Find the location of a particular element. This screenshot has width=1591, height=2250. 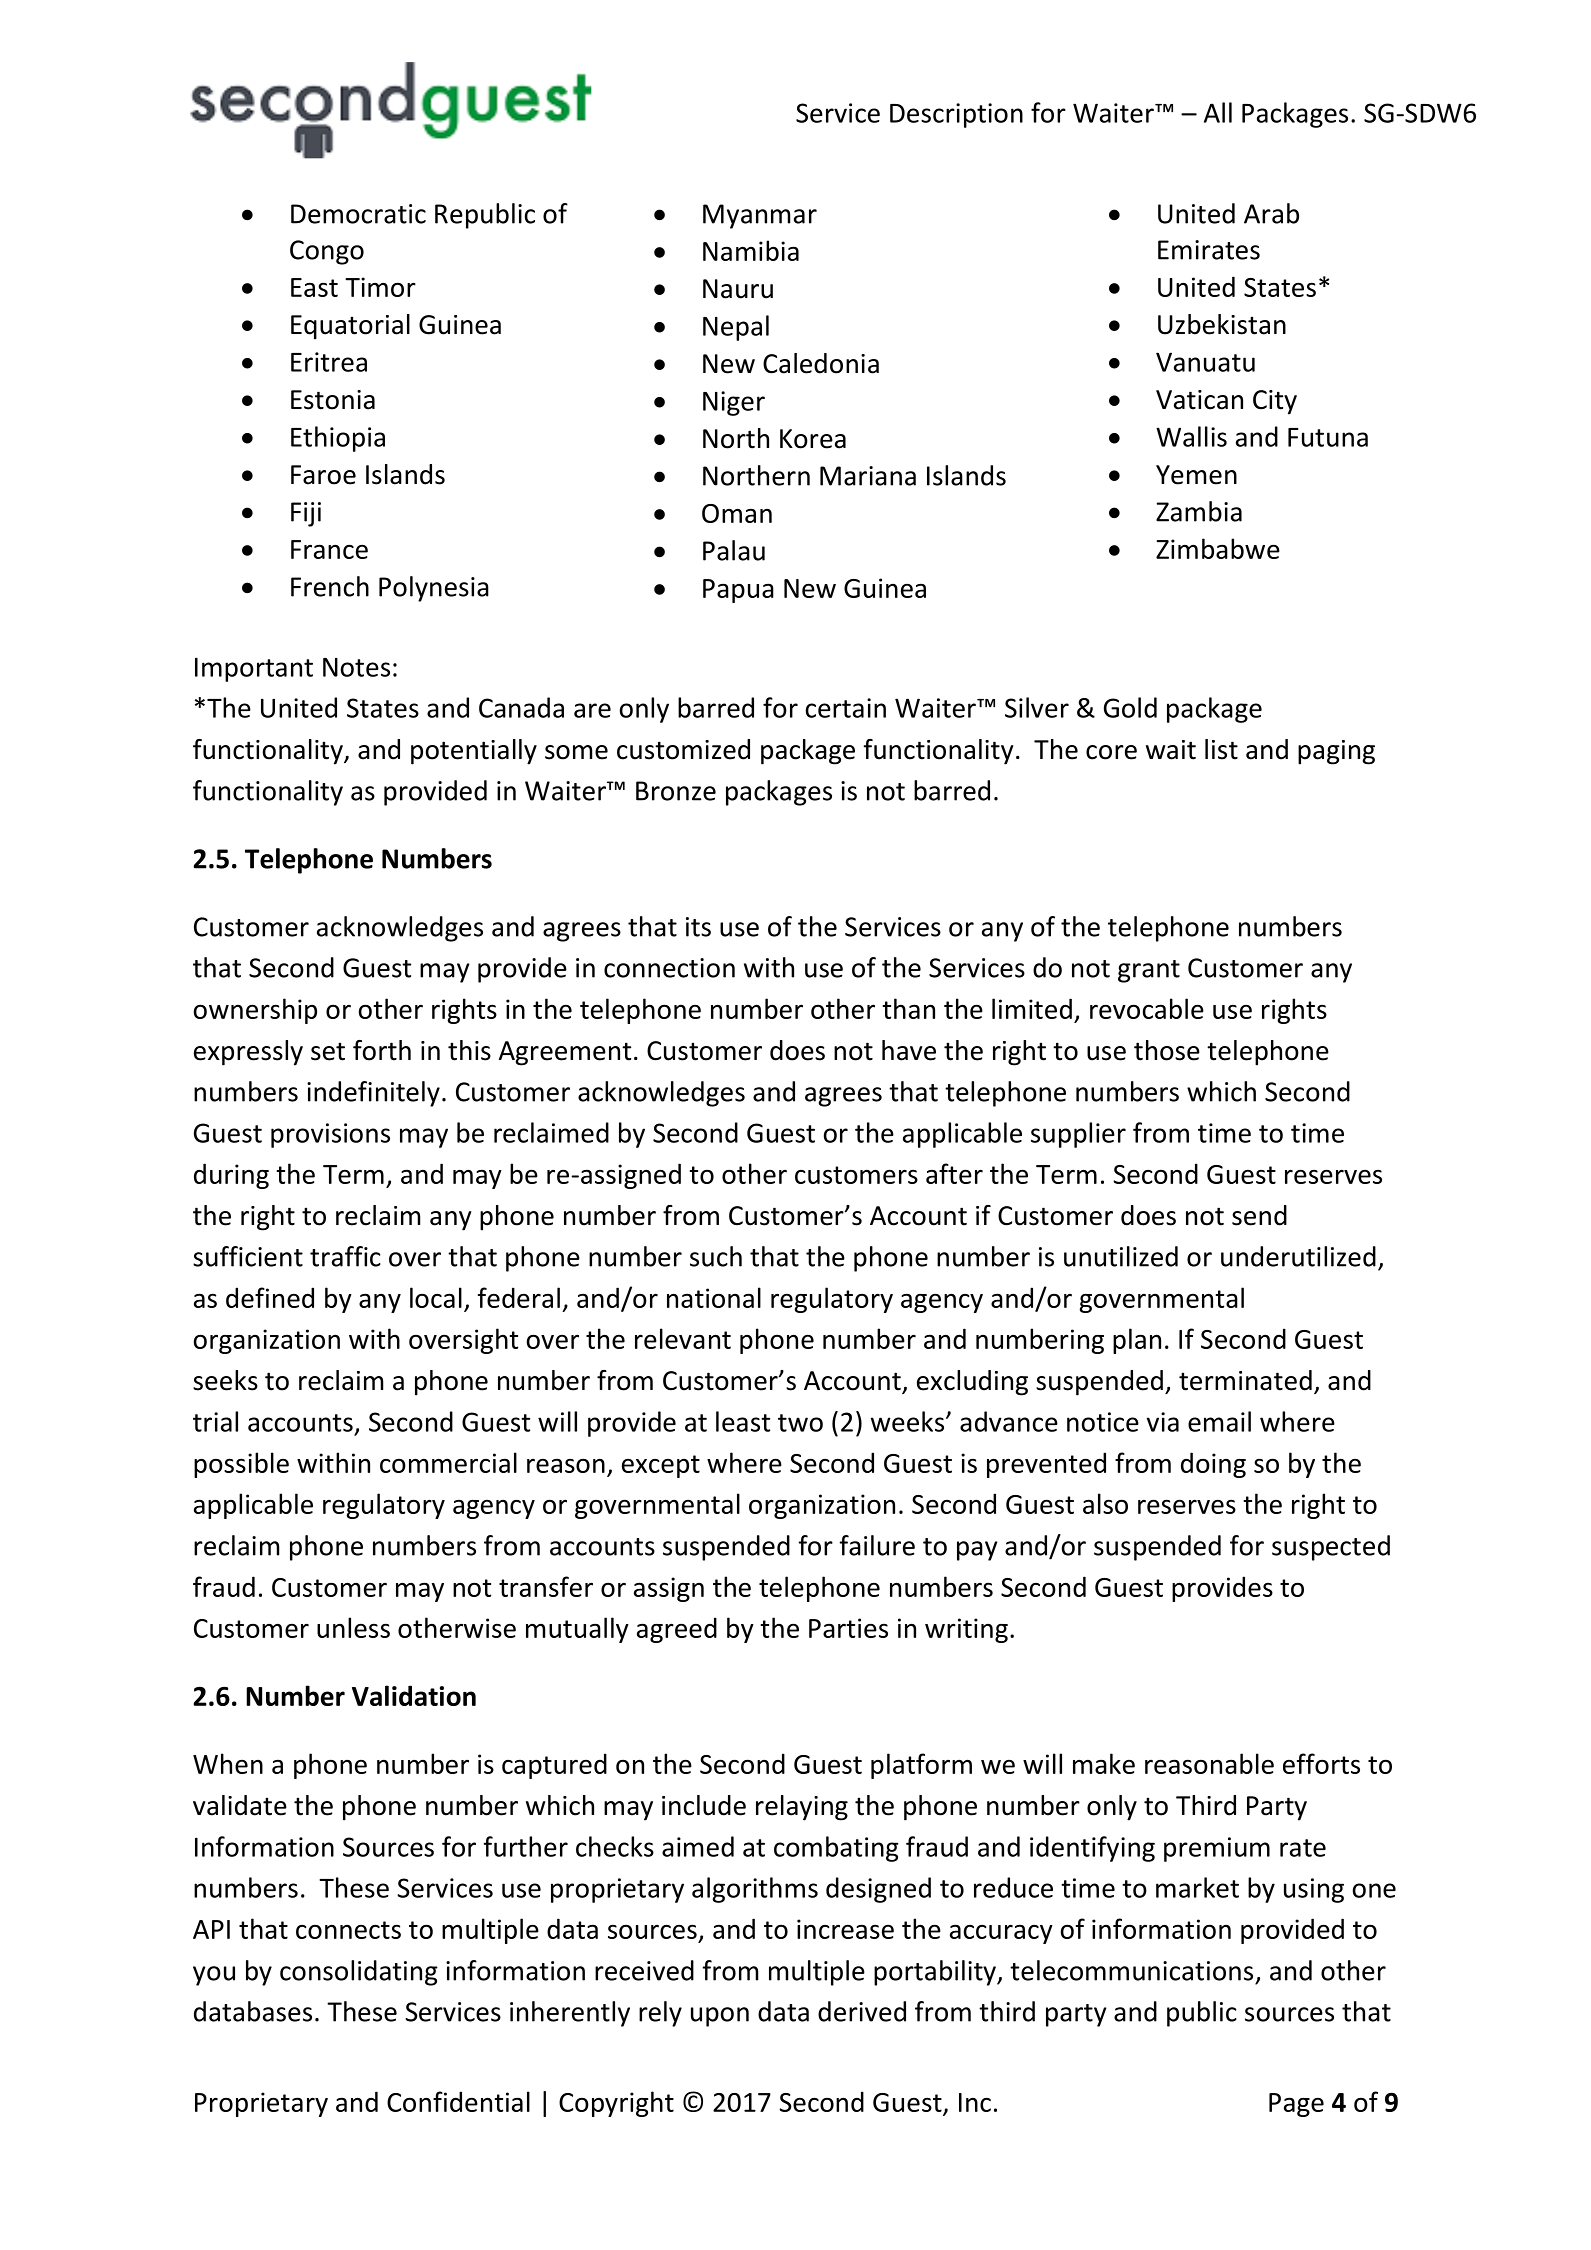

Arab is located at coordinates (1271, 213).
